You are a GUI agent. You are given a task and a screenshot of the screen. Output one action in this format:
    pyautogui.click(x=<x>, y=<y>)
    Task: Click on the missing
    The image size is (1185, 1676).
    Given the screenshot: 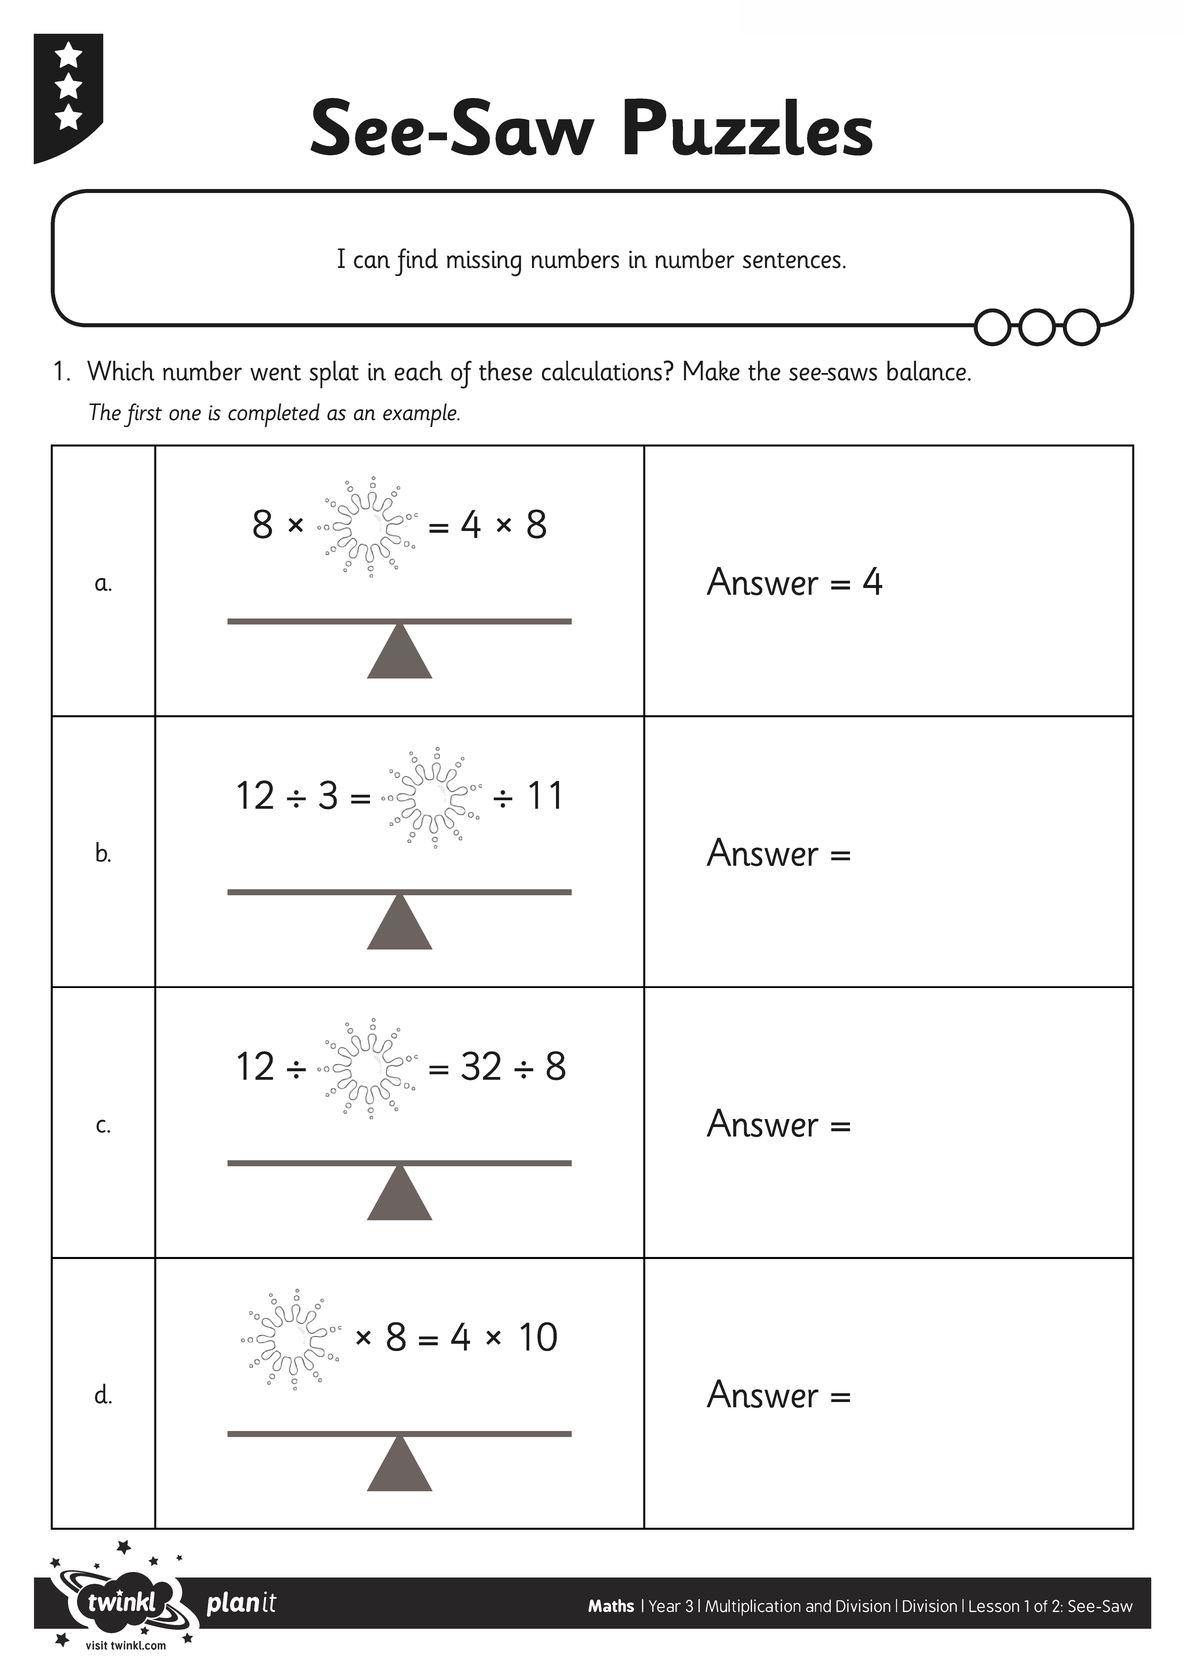 What is the action you would take?
    pyautogui.click(x=484, y=263)
